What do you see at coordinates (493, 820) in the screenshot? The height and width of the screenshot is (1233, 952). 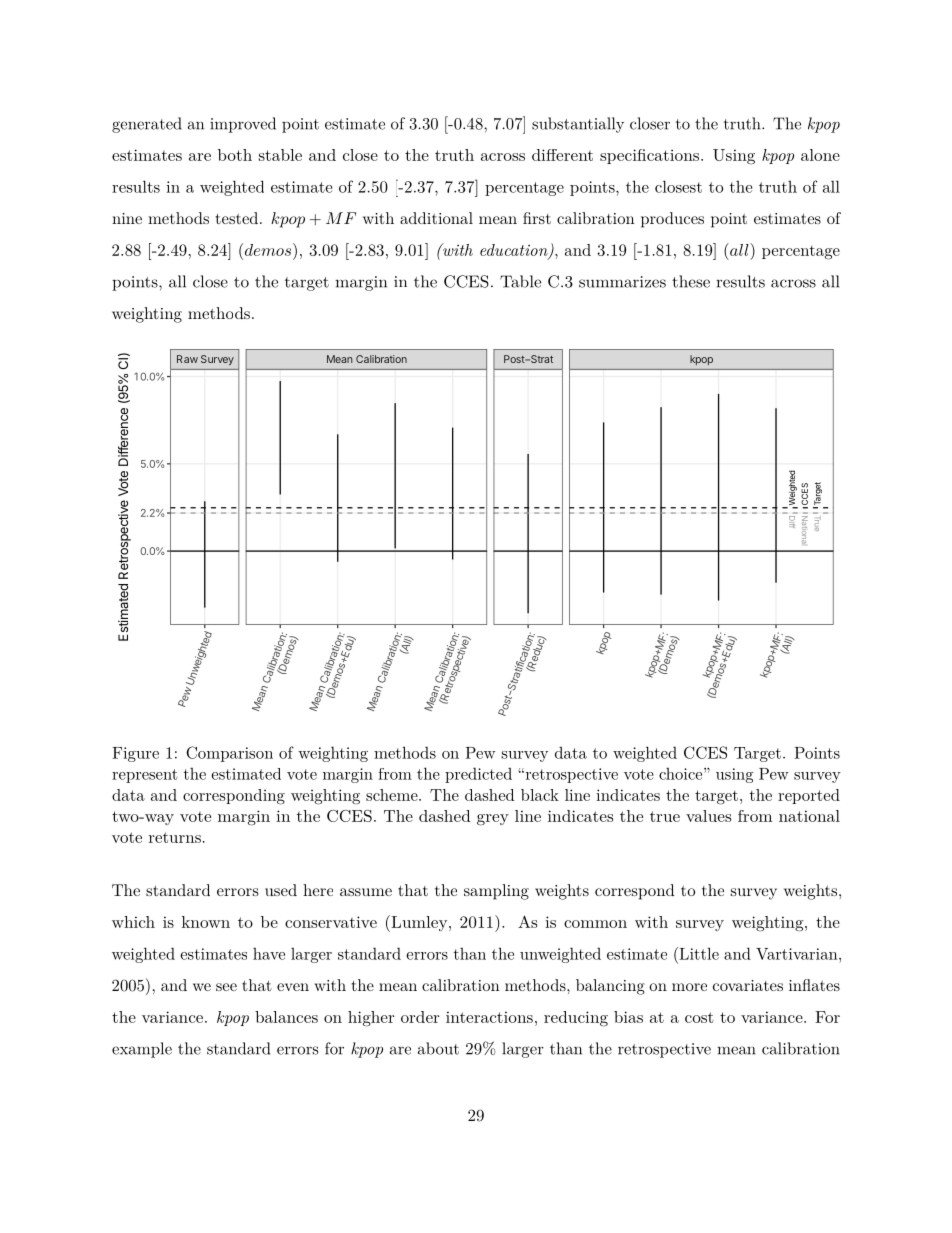 I see `grey` at bounding box center [493, 820].
